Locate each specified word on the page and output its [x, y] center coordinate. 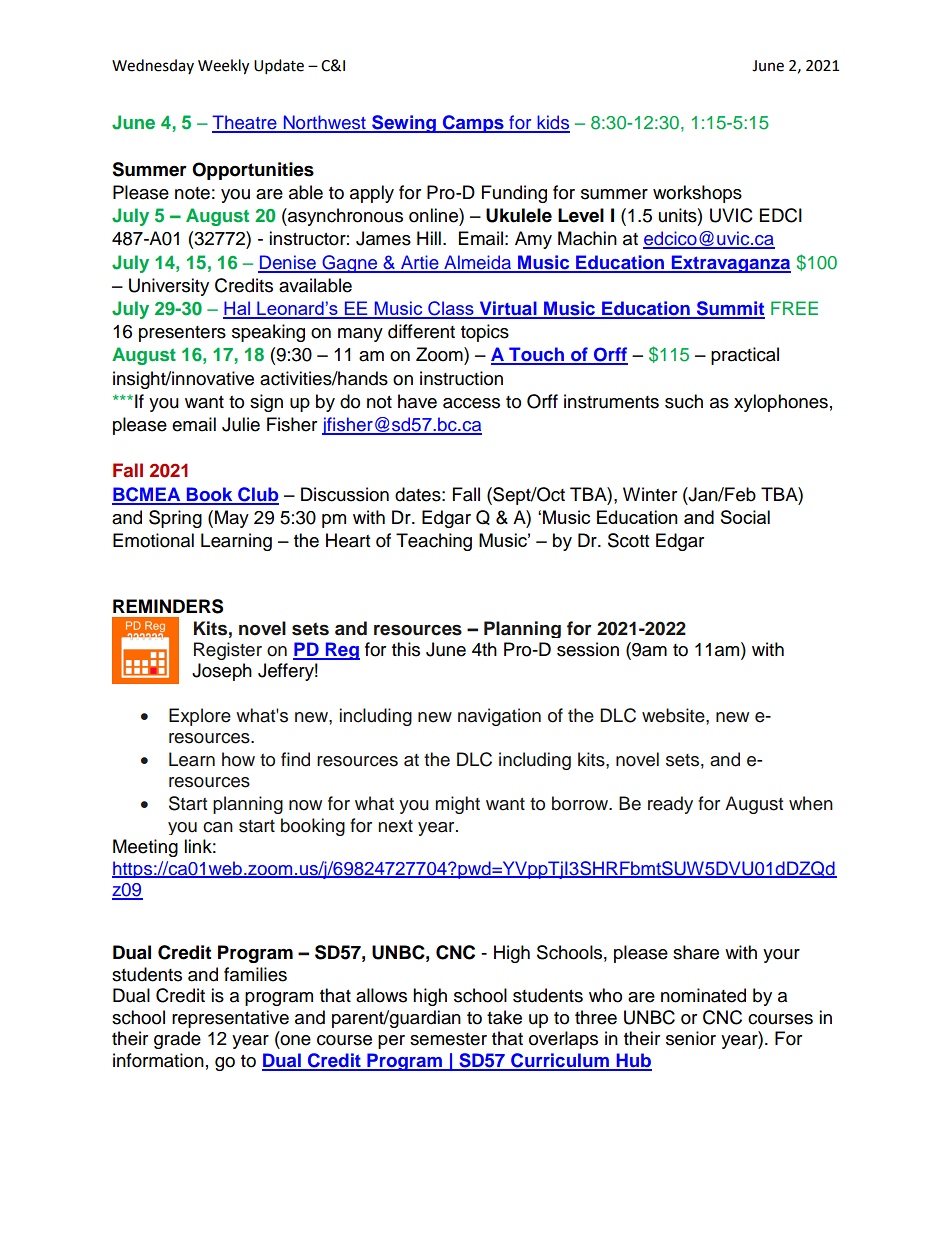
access [471, 403]
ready [670, 805]
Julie [241, 424]
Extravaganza [730, 264]
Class [451, 309]
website [674, 715]
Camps [473, 124]
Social [745, 517]
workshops [697, 194]
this [406, 649]
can [218, 827]
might [457, 805]
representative [230, 1019]
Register [228, 651]
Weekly [223, 67]
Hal [237, 309]
